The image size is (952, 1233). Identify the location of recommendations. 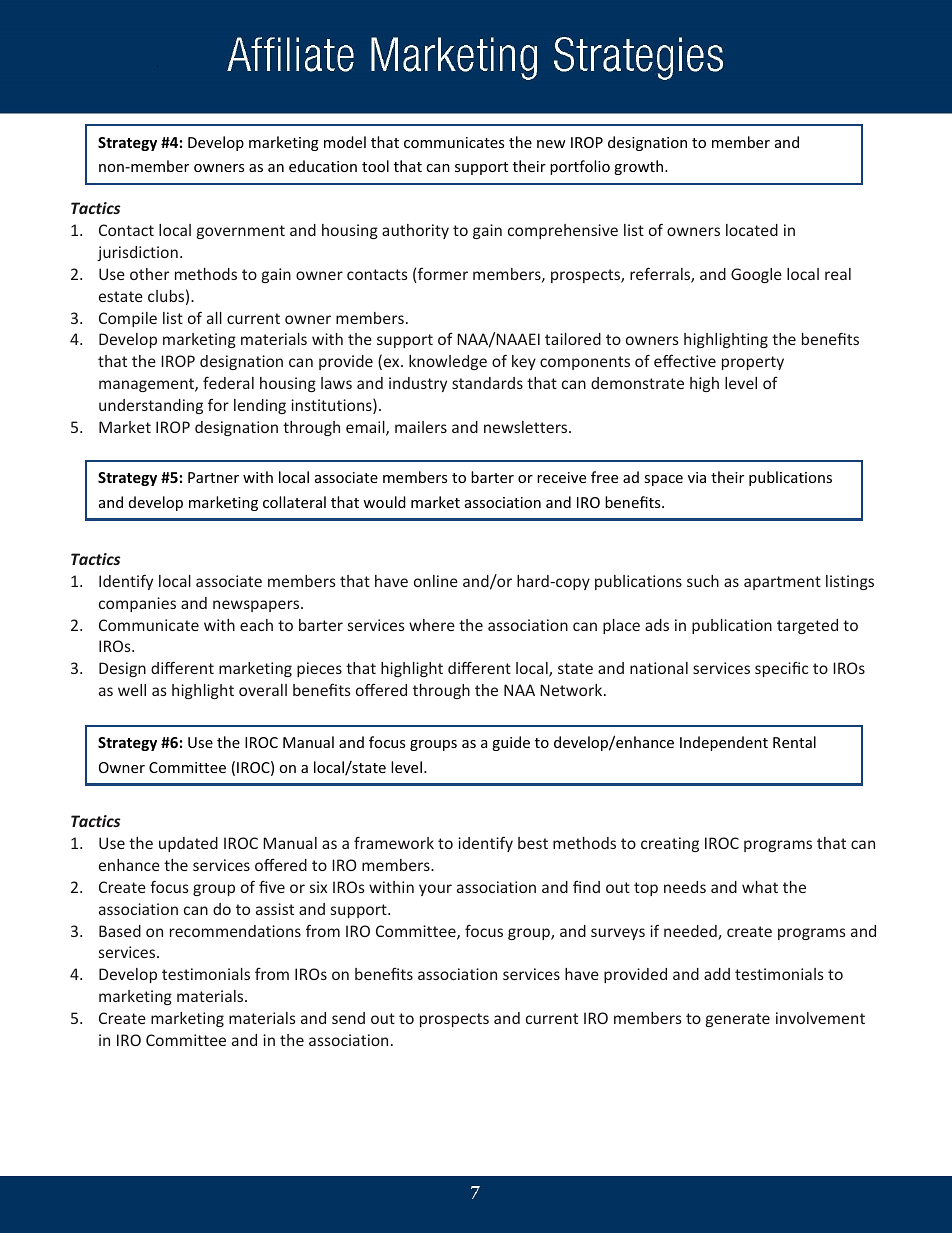
(235, 931).
